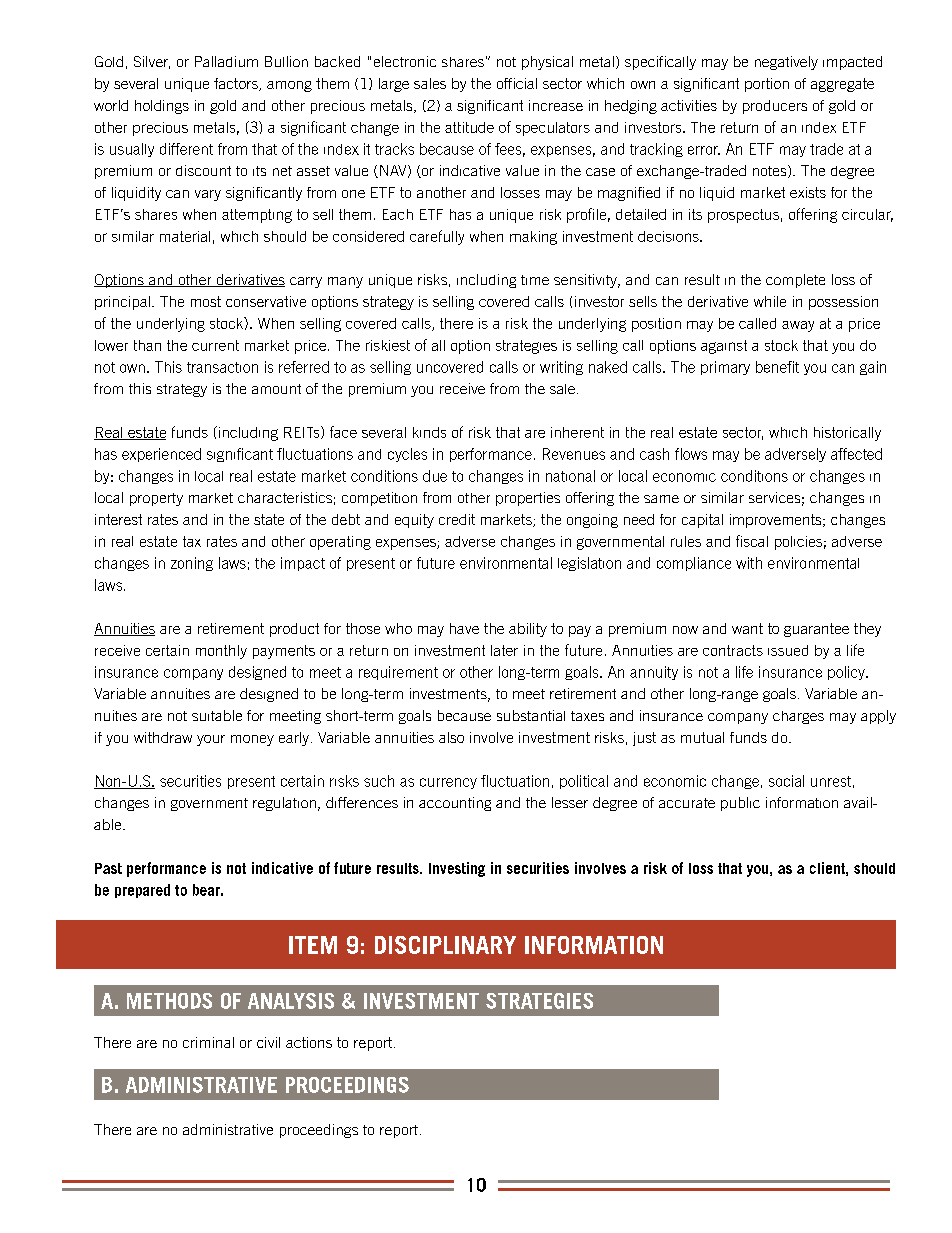 This image has height=1233, width=952. Describe the element at coordinates (169, 1001) in the image. I see `METHODS` at that location.
